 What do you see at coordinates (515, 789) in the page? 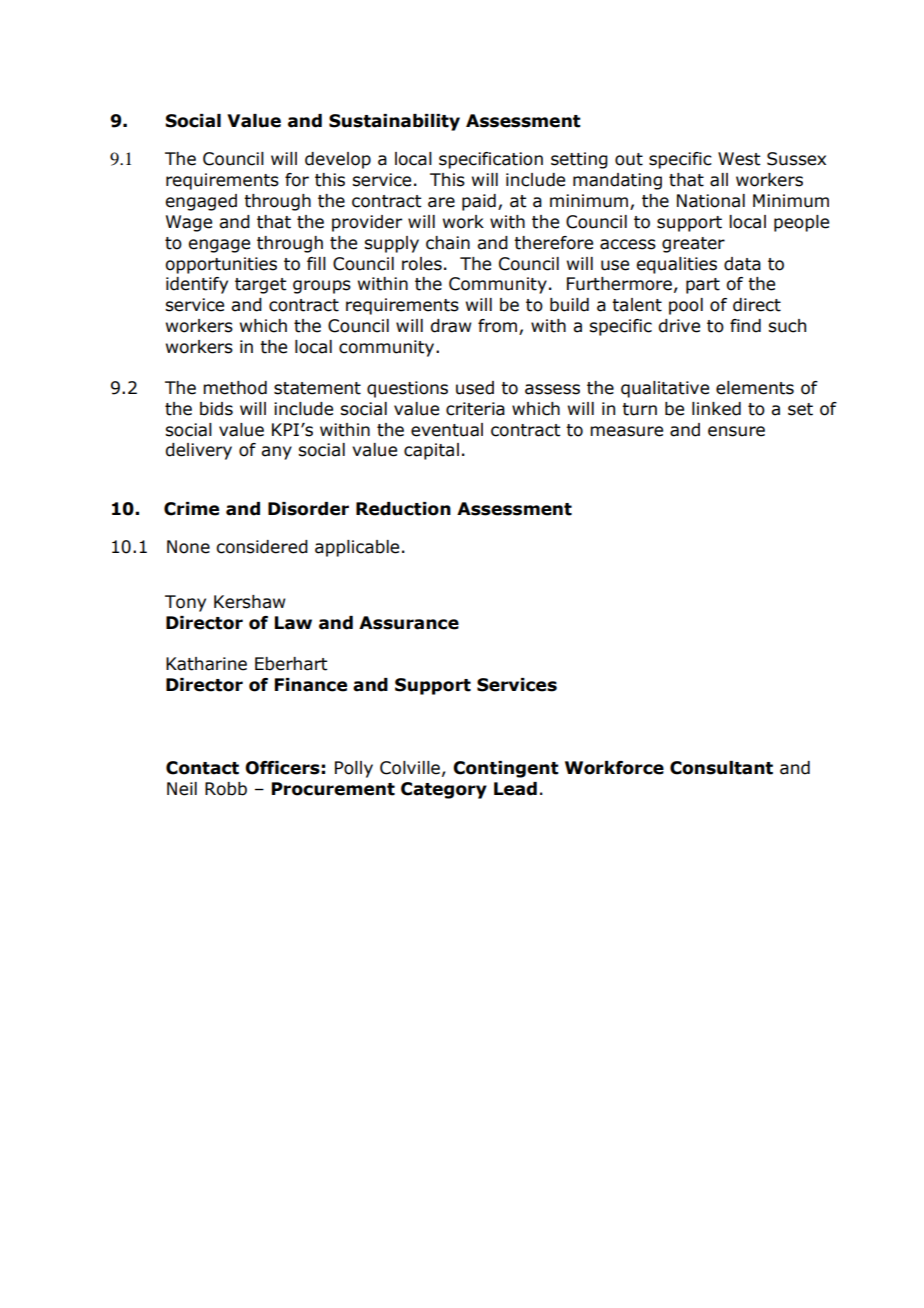
I see `Lead` at bounding box center [515, 789].
